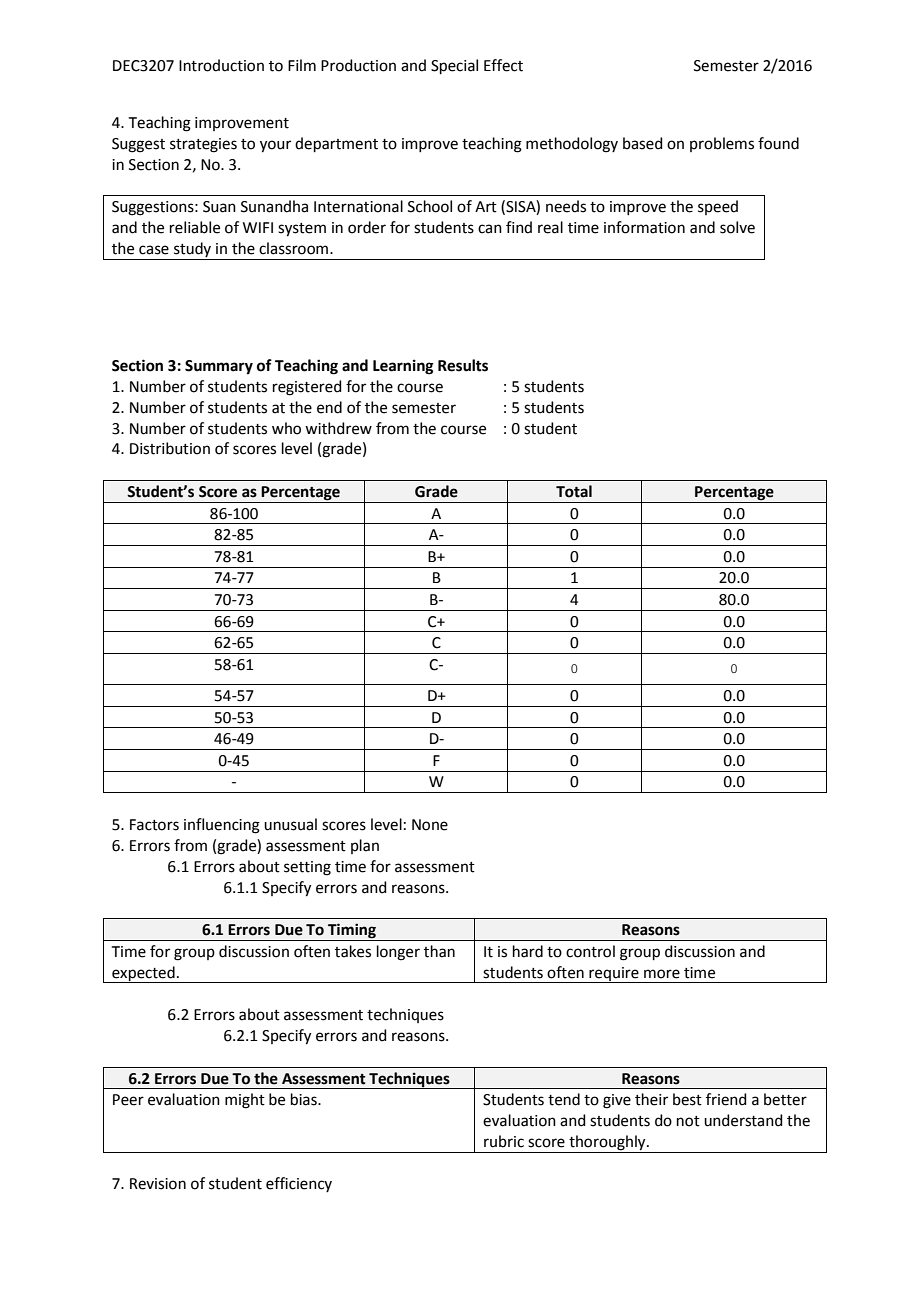  Describe the element at coordinates (454, 66) in the screenshot. I see `Special` at that location.
